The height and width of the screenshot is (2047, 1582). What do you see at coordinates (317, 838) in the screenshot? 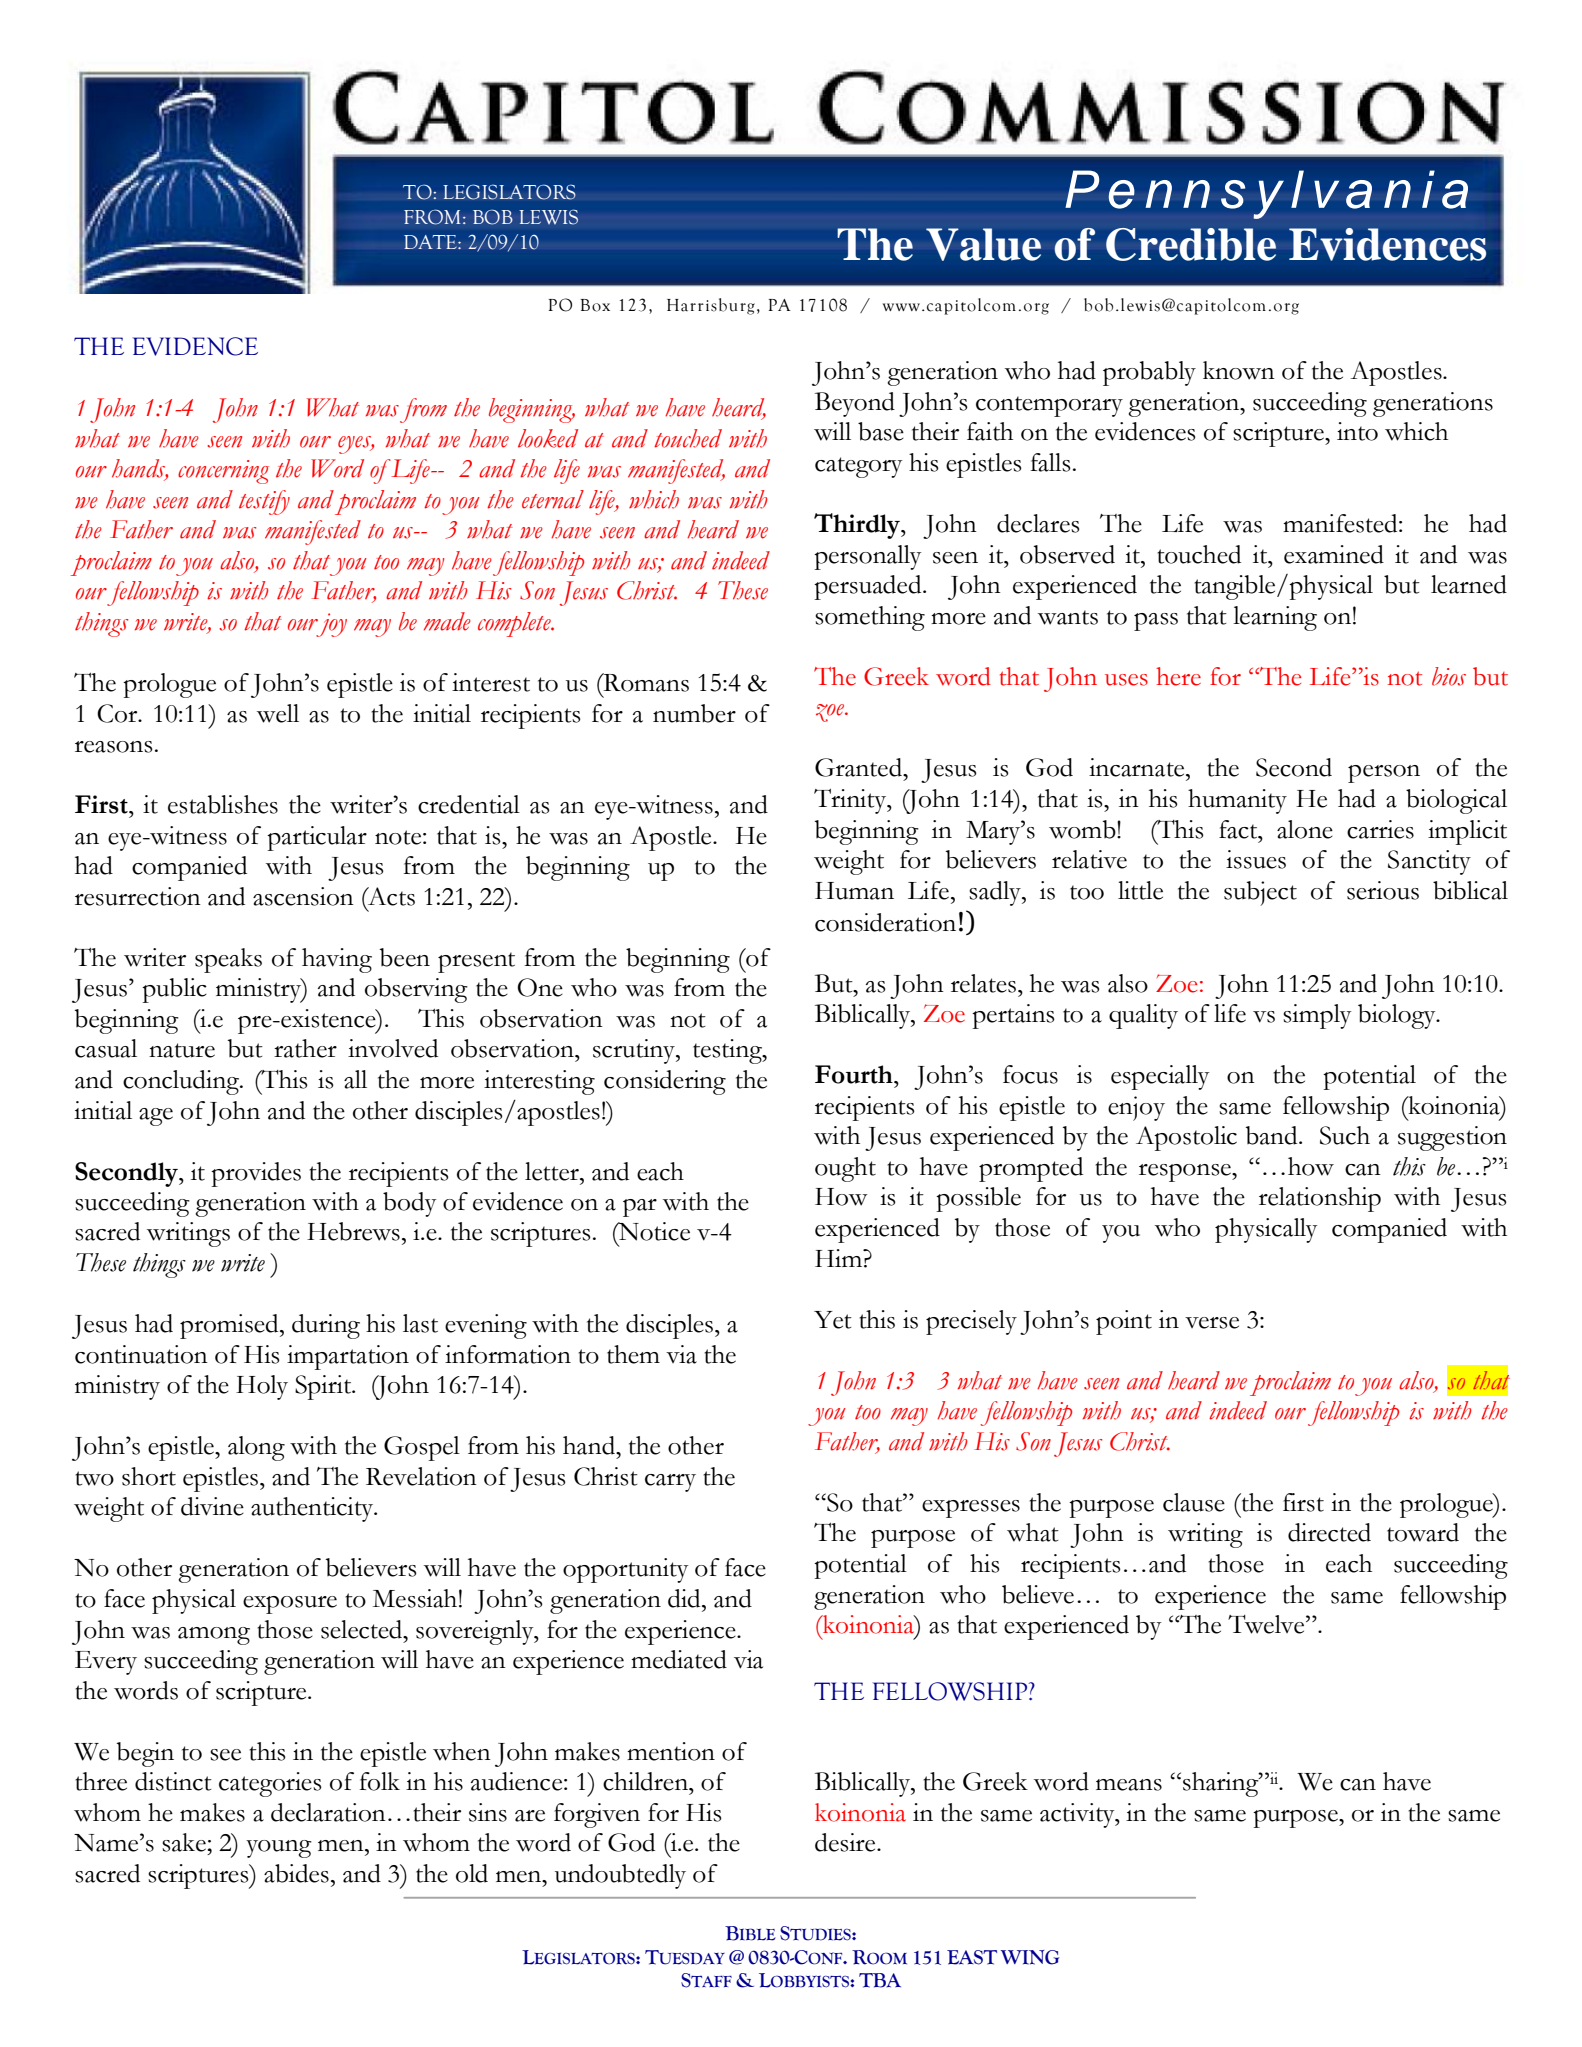
I see `particular` at bounding box center [317, 838].
